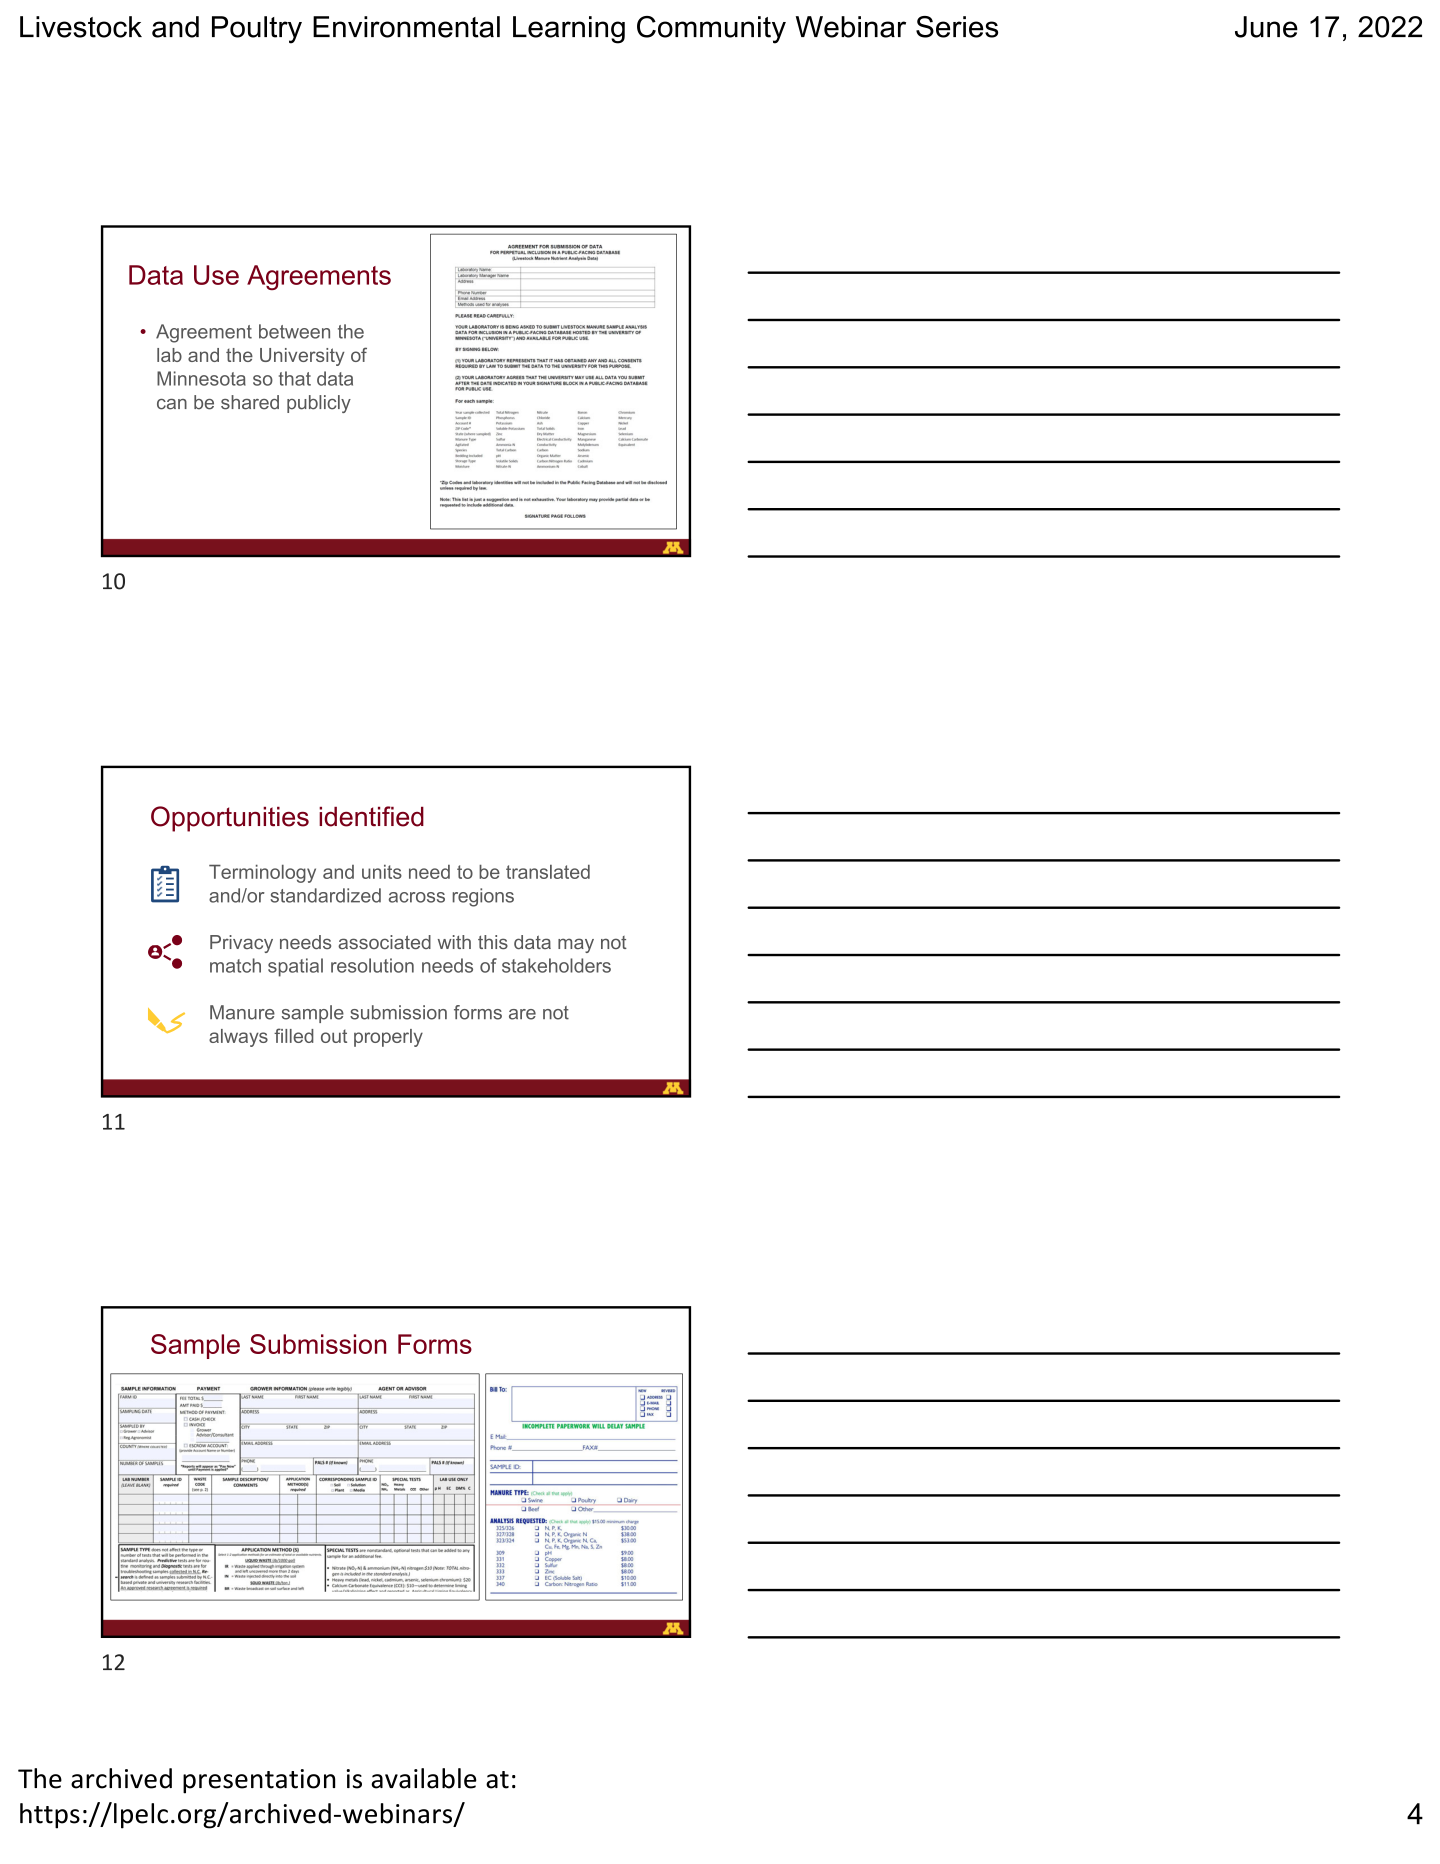  I want to click on stakeholders, so click(556, 965).
